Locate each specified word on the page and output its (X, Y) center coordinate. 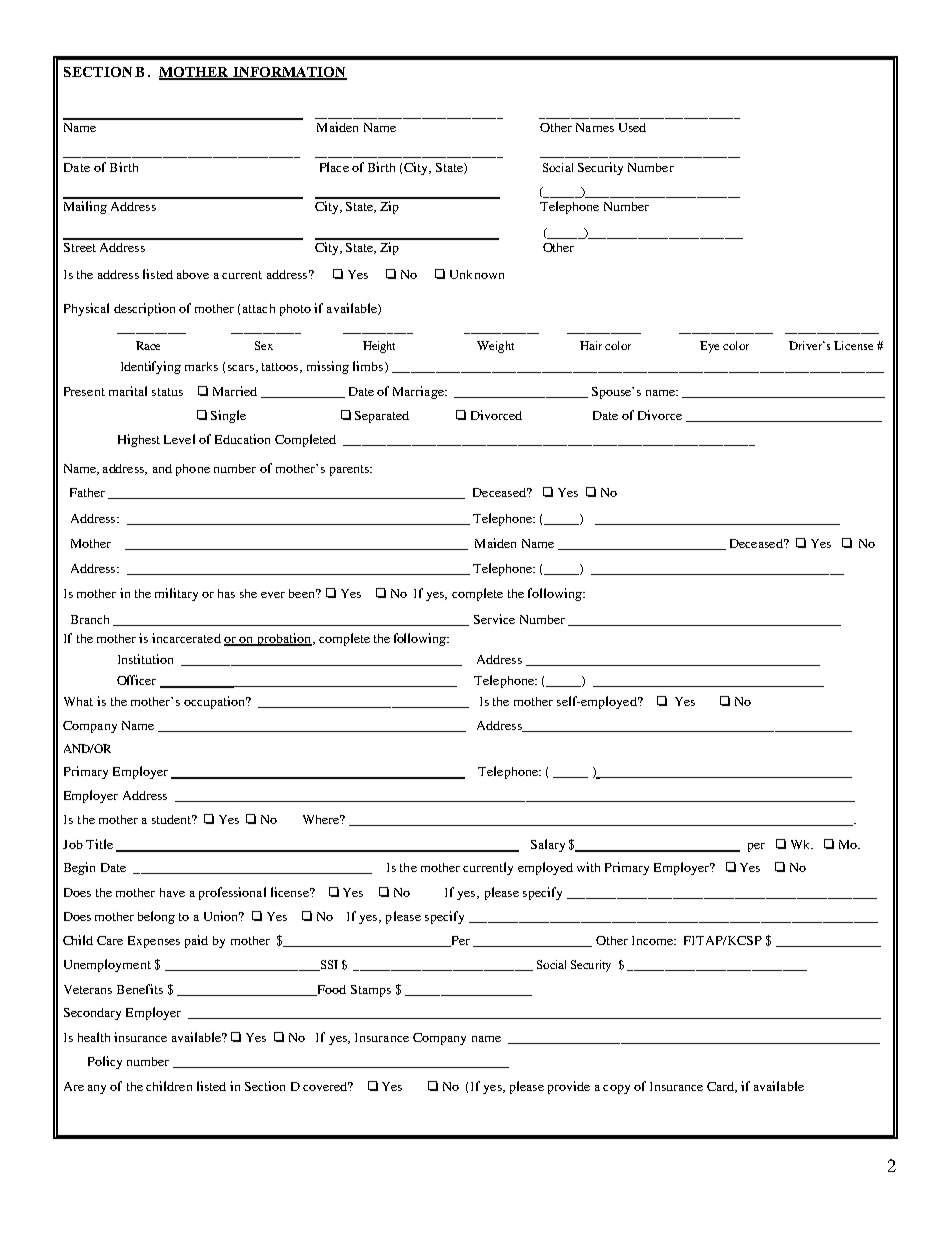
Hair (591, 345)
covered (326, 1086)
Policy (105, 1062)
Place (334, 167)
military (176, 594)
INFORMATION (289, 73)
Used (632, 127)
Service (494, 619)
